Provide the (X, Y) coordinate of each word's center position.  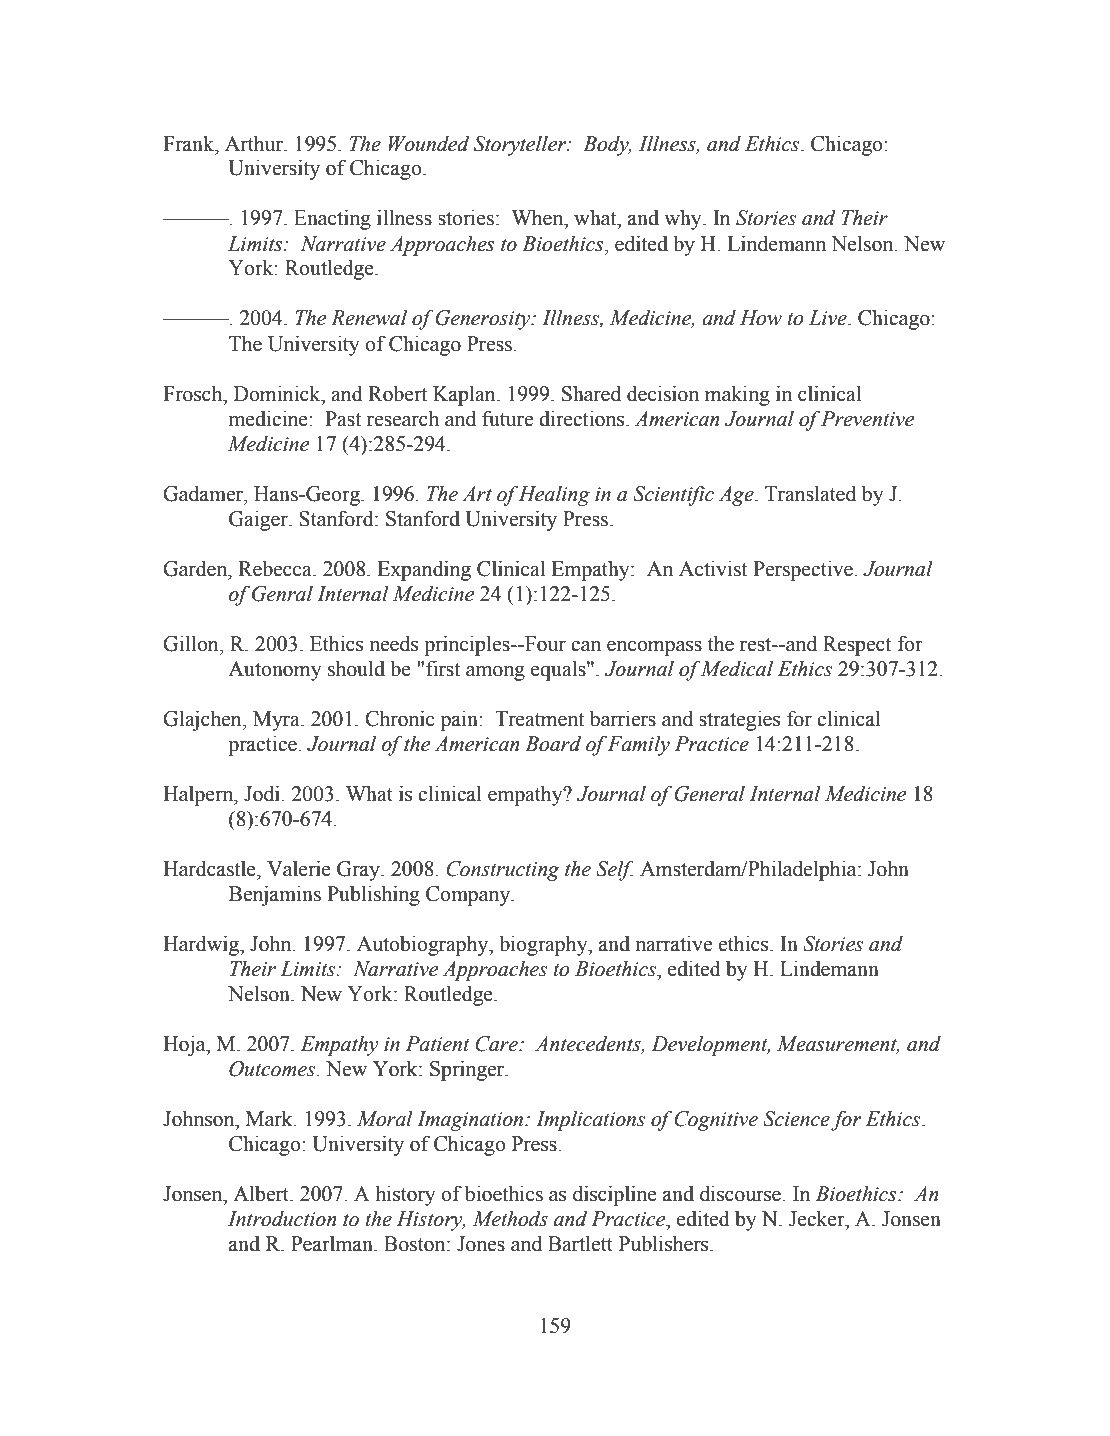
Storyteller (521, 146)
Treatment (539, 719)
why (684, 220)
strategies (739, 720)
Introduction (282, 1219)
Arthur (255, 143)
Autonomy (275, 671)
